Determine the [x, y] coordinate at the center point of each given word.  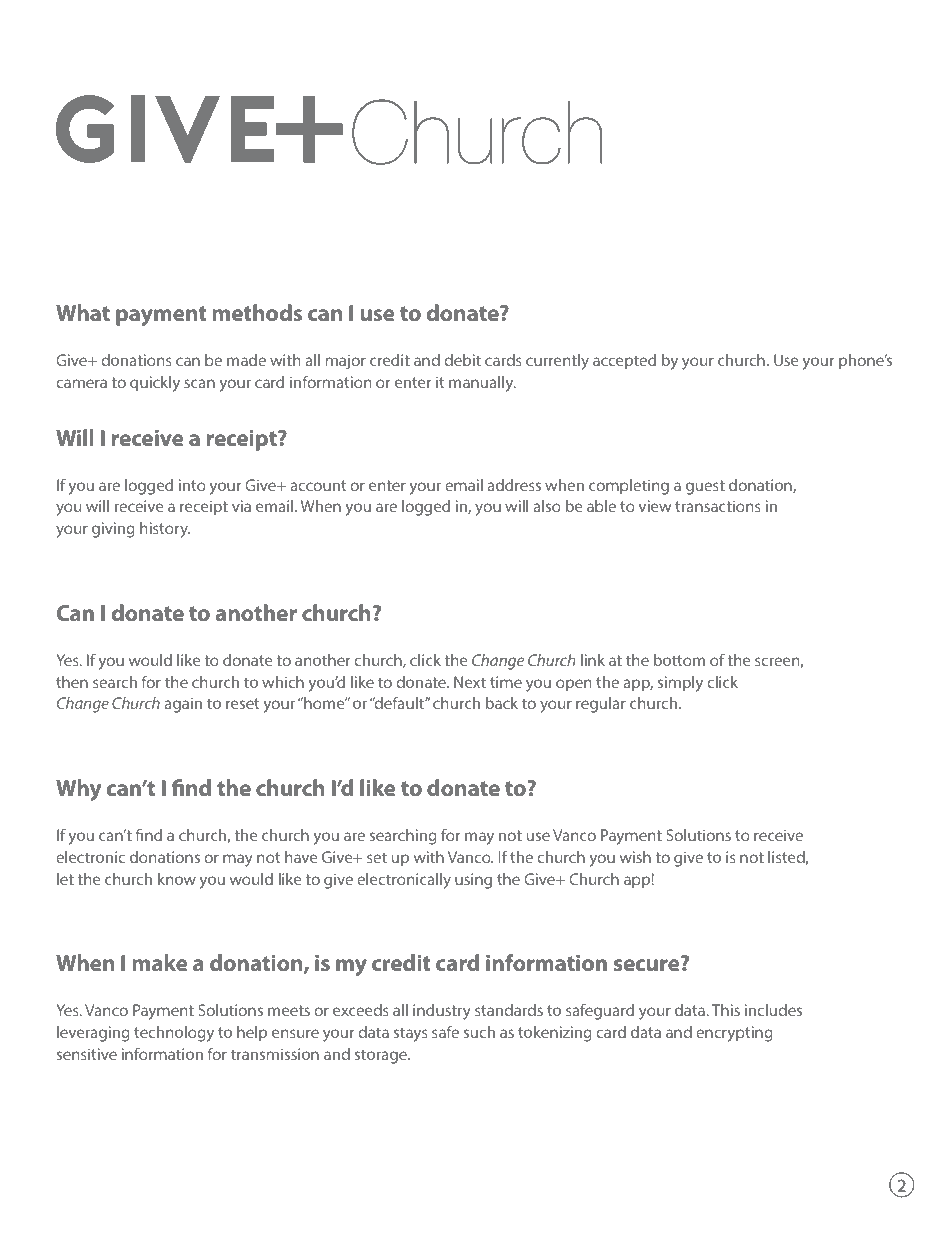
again [183, 705]
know [177, 879]
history [165, 530]
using [473, 881]
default [399, 702]
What [83, 312]
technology [174, 1034]
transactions [718, 506]
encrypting [734, 1034]
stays [411, 1034]
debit [462, 360]
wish [635, 857]
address [514, 485]
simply [680, 684]
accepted [624, 361]
